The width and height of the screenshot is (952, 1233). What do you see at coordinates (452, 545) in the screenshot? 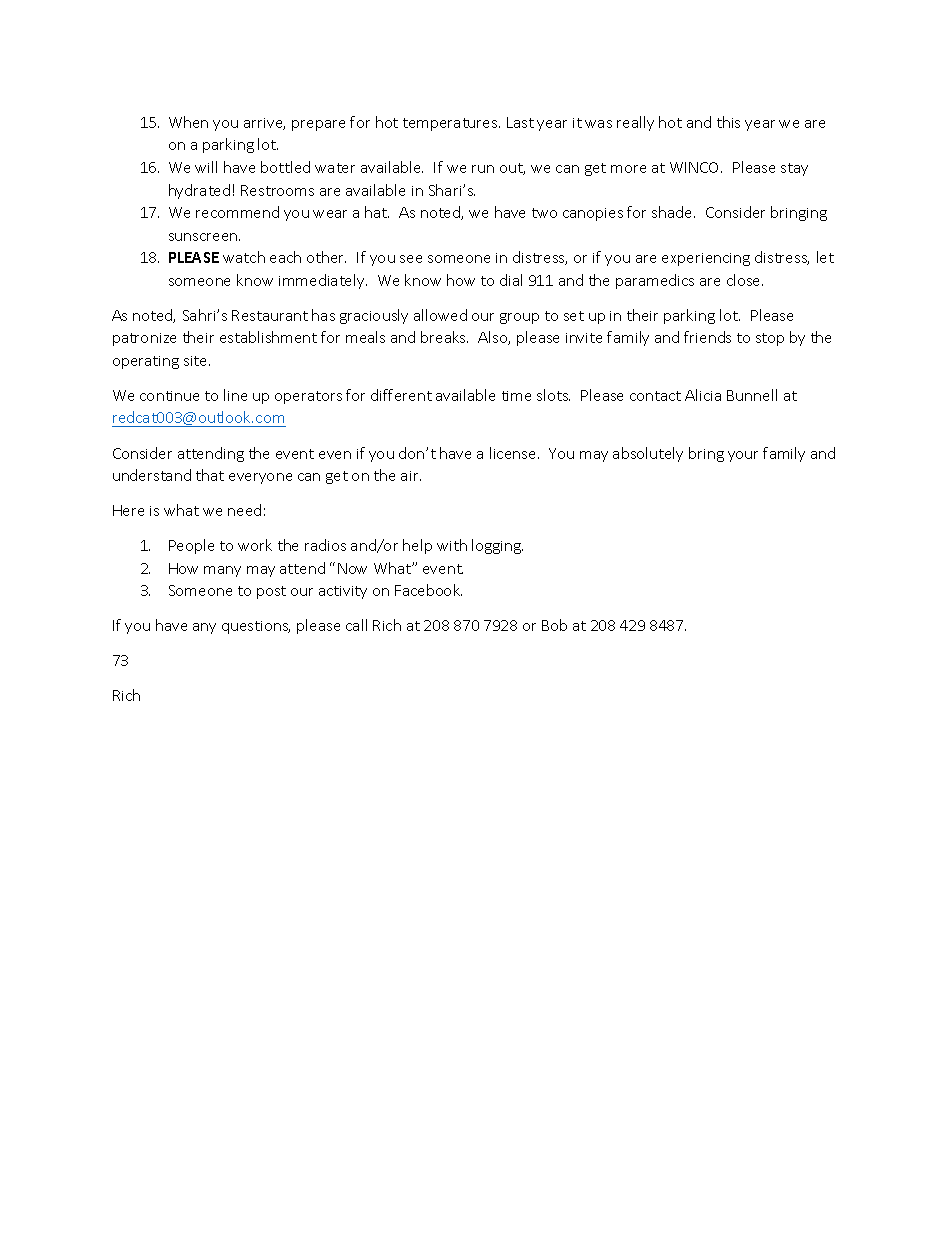
I see `with` at bounding box center [452, 545].
